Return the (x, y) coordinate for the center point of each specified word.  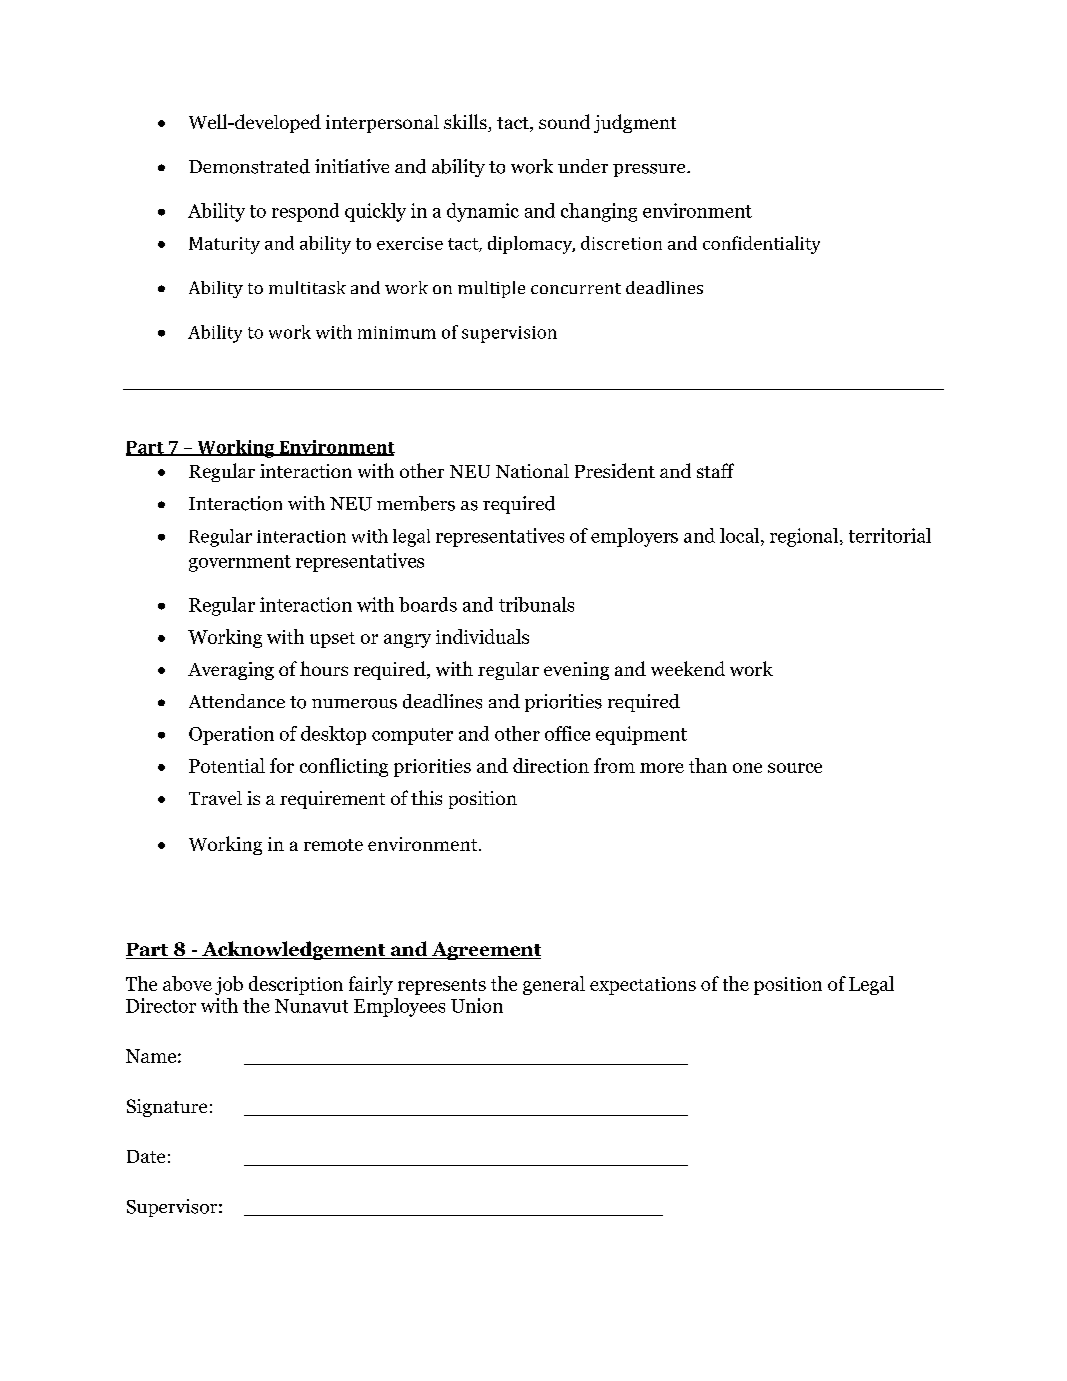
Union (477, 1005)
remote (333, 845)
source (795, 768)
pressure (650, 170)
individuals (482, 636)
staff (715, 470)
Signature (167, 1108)
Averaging (231, 671)
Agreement (485, 951)
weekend (688, 668)
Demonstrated (249, 166)
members (416, 503)
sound (564, 121)
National (532, 471)
